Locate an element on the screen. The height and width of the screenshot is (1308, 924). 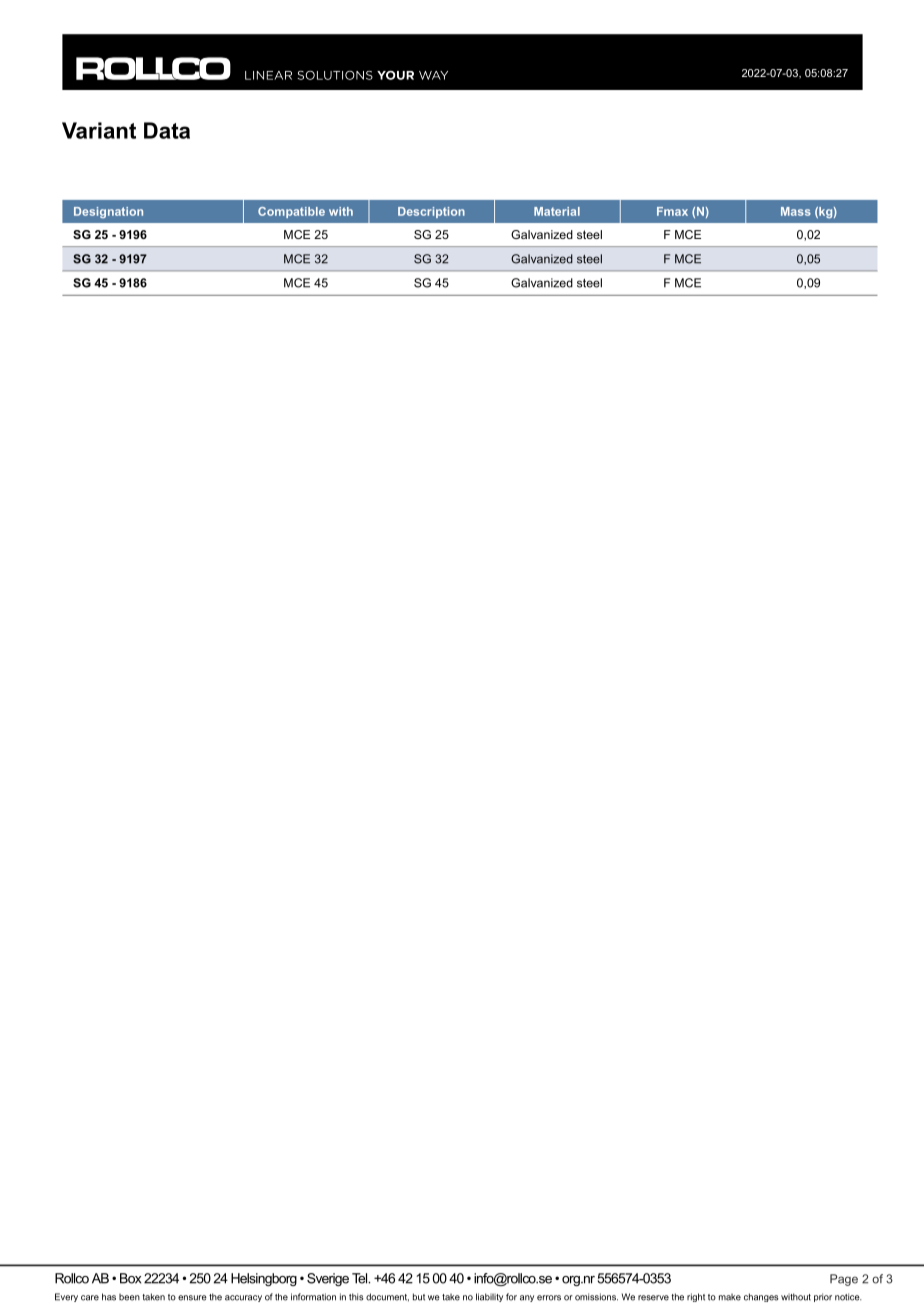
Designation is located at coordinates (108, 212).
